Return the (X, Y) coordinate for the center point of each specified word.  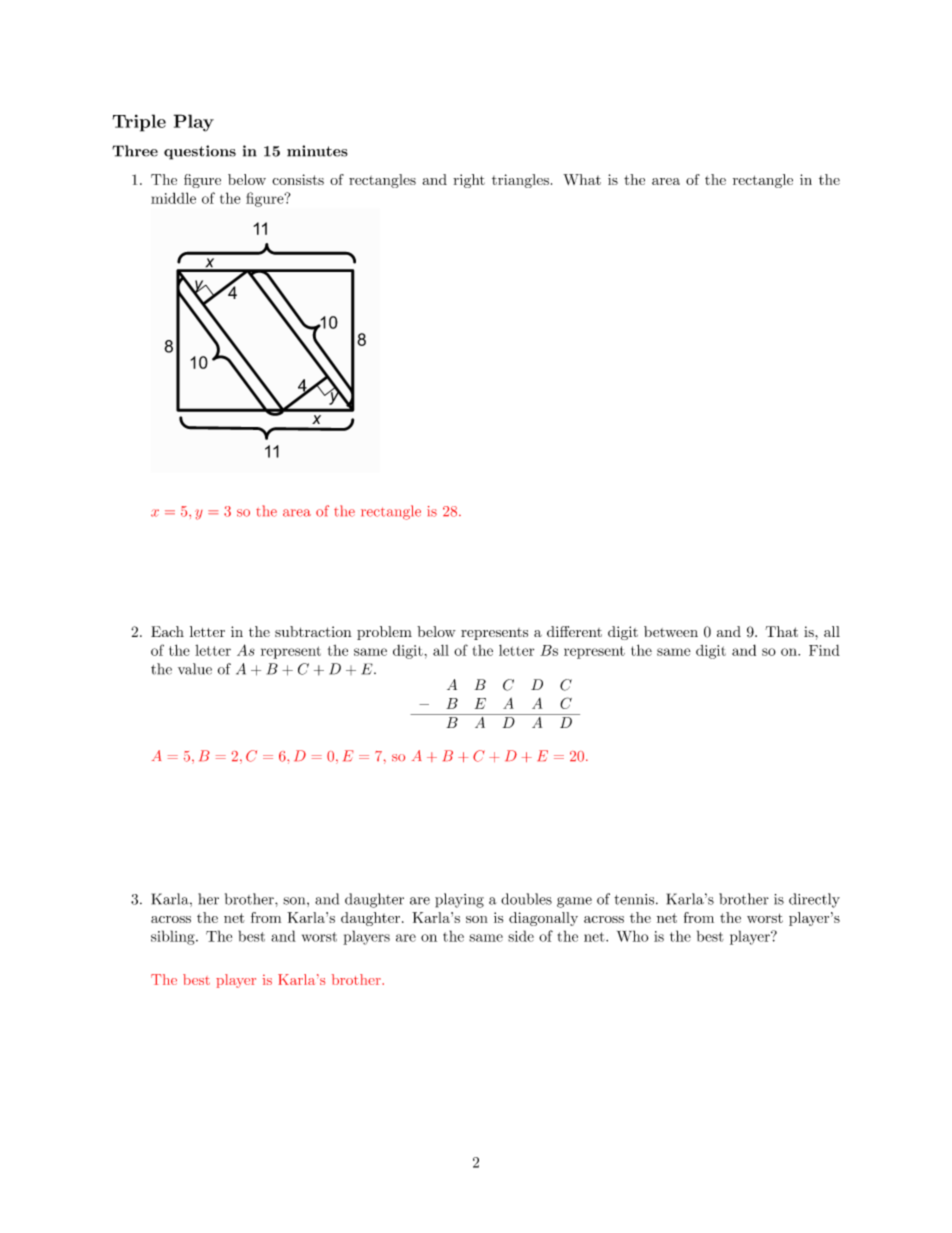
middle (173, 198)
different (574, 631)
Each (167, 631)
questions (200, 152)
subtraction (313, 631)
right (469, 181)
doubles (526, 899)
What (582, 179)
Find (824, 650)
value (195, 669)
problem (384, 633)
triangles (520, 181)
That (781, 631)
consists (298, 179)
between (671, 631)
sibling (174, 937)
